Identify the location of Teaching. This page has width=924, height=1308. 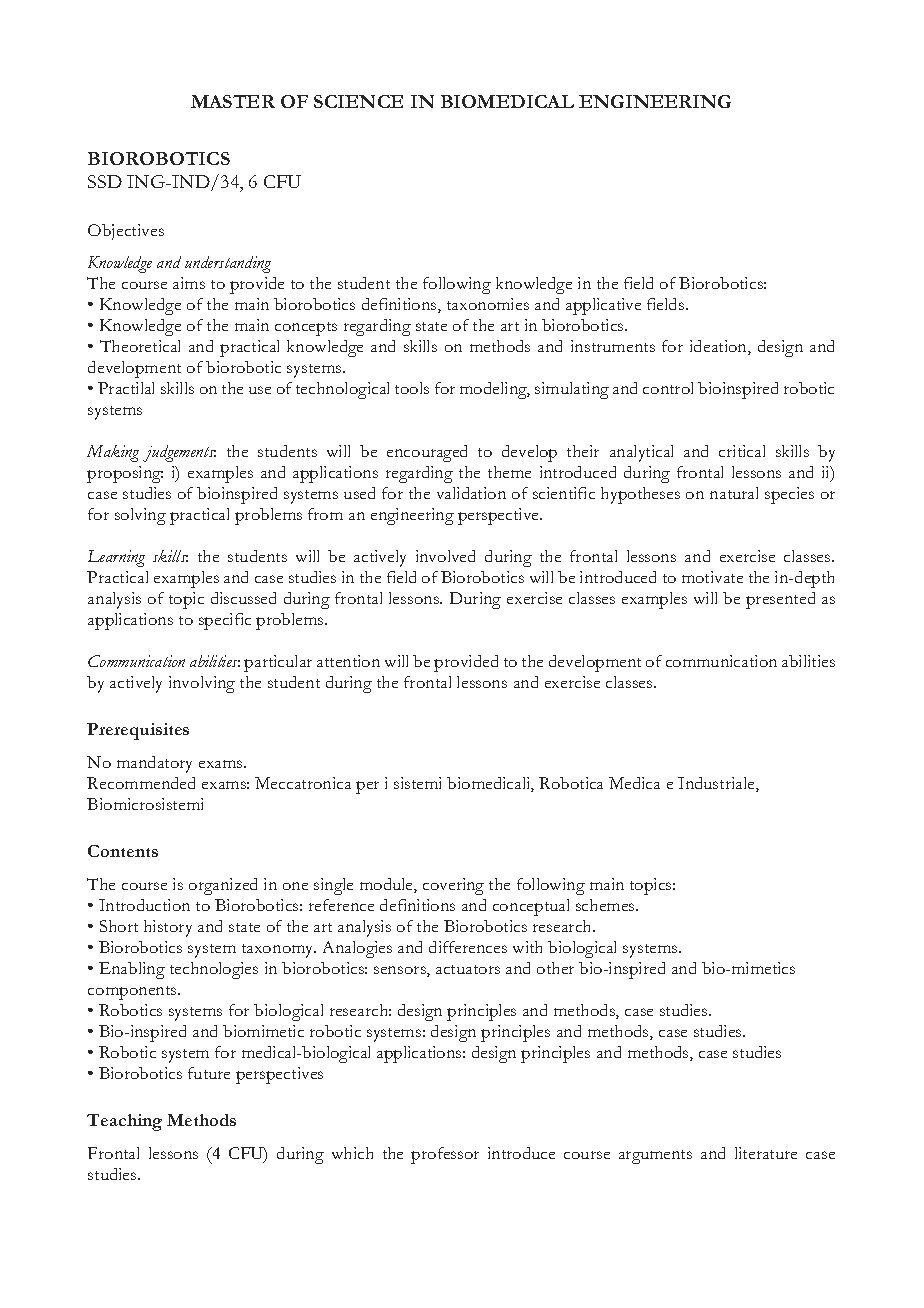
(124, 1122).
